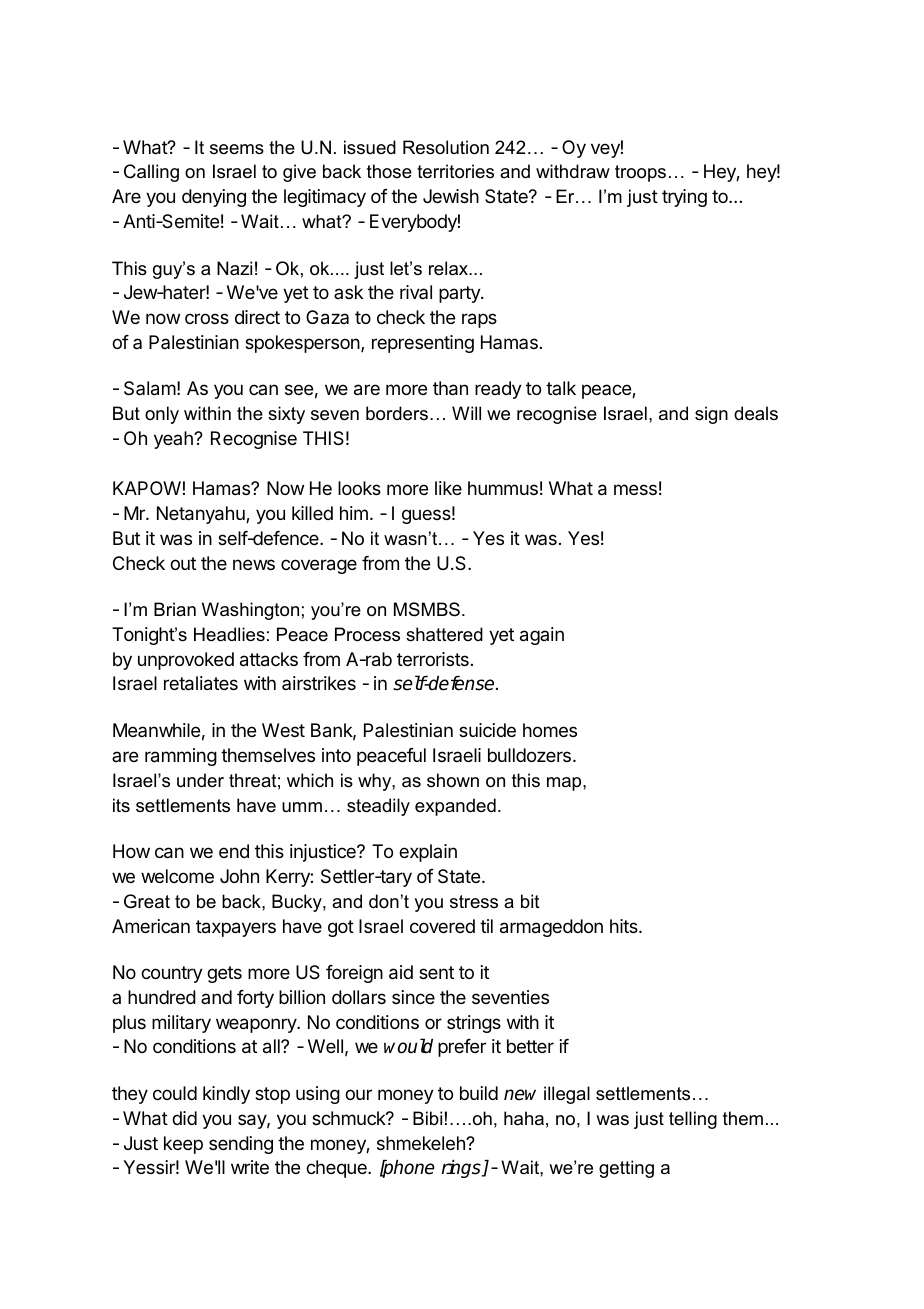  What do you see at coordinates (214, 198) in the screenshot?
I see `denying` at bounding box center [214, 198].
